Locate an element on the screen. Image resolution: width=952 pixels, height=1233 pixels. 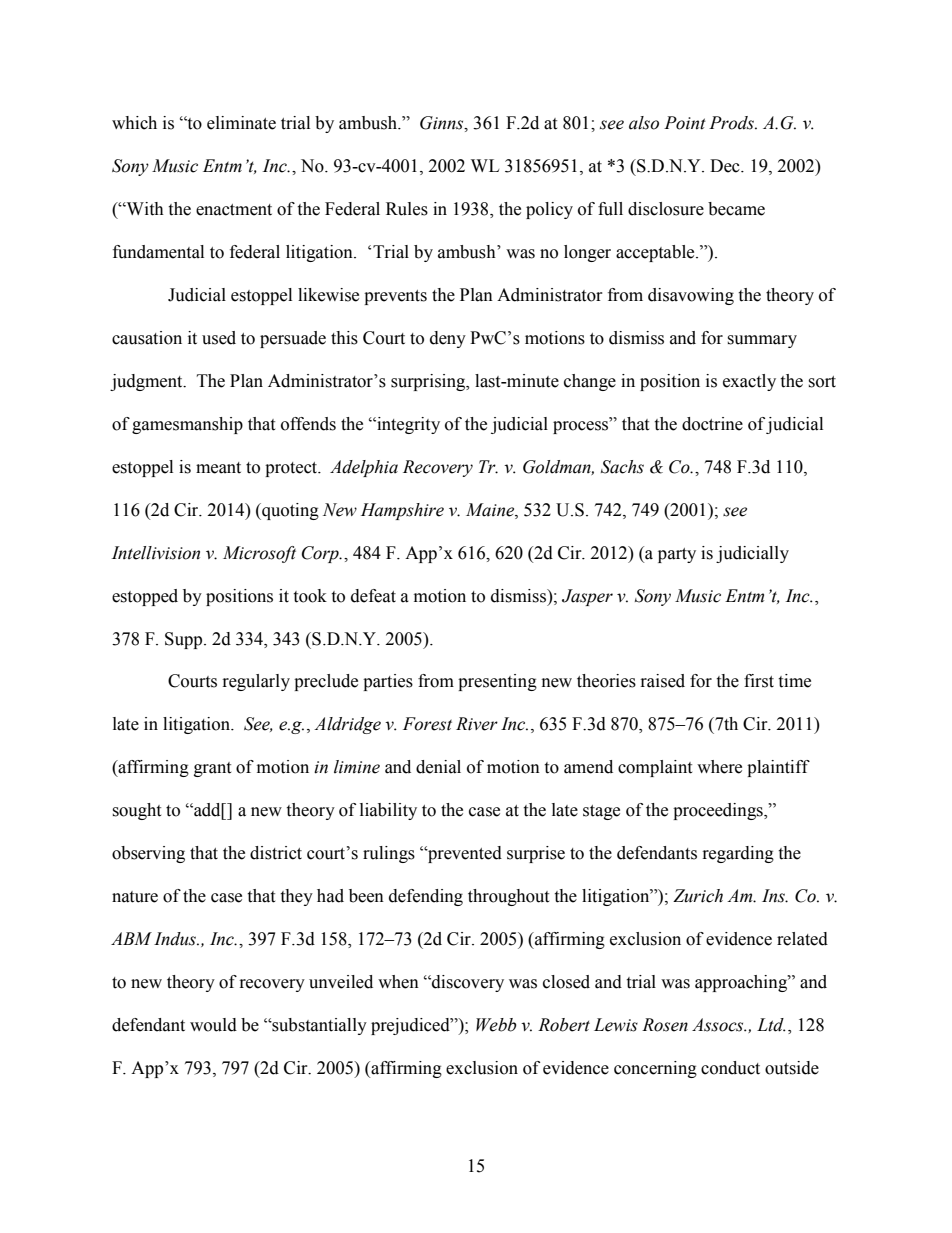
Webb is located at coordinates (496, 1025).
